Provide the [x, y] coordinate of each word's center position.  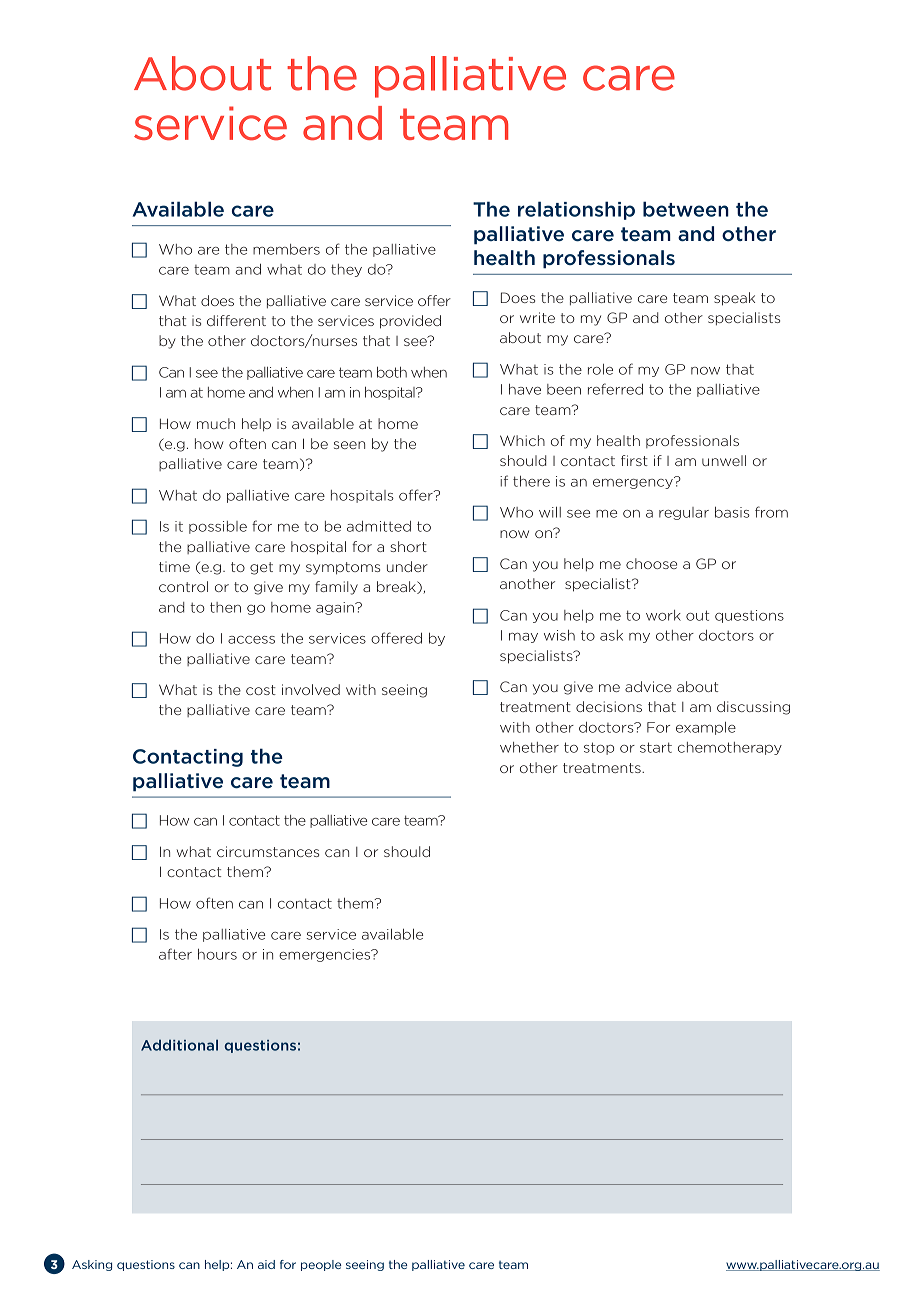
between [686, 209]
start [656, 747]
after [175, 954]
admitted [379, 526]
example [706, 728]
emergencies [326, 955]
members [286, 249]
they [346, 270]
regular [684, 513]
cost [261, 690]
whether [529, 747]
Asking [92, 1265]
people [321, 1265]
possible [218, 527]
